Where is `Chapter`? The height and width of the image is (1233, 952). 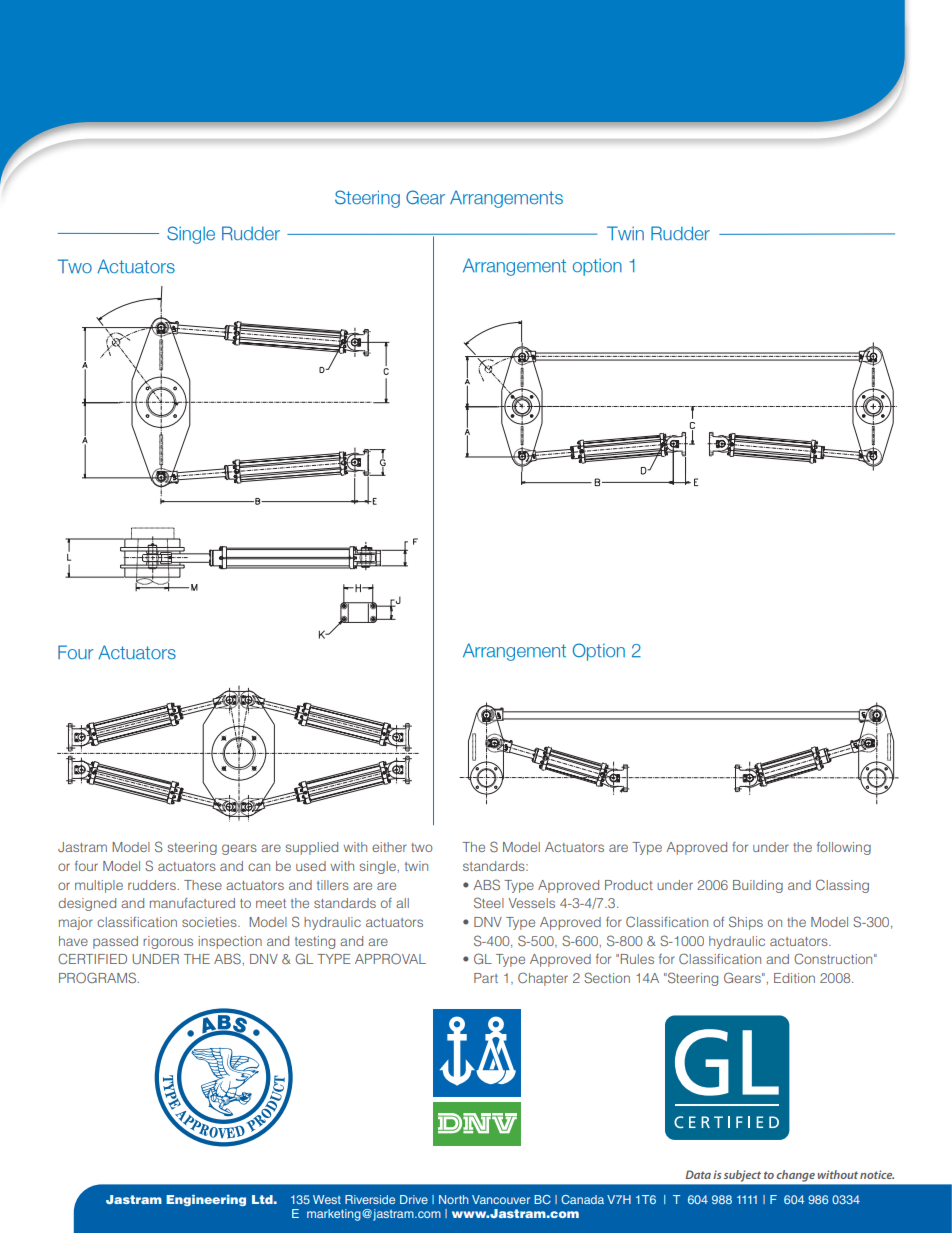 Chapter is located at coordinates (543, 979).
